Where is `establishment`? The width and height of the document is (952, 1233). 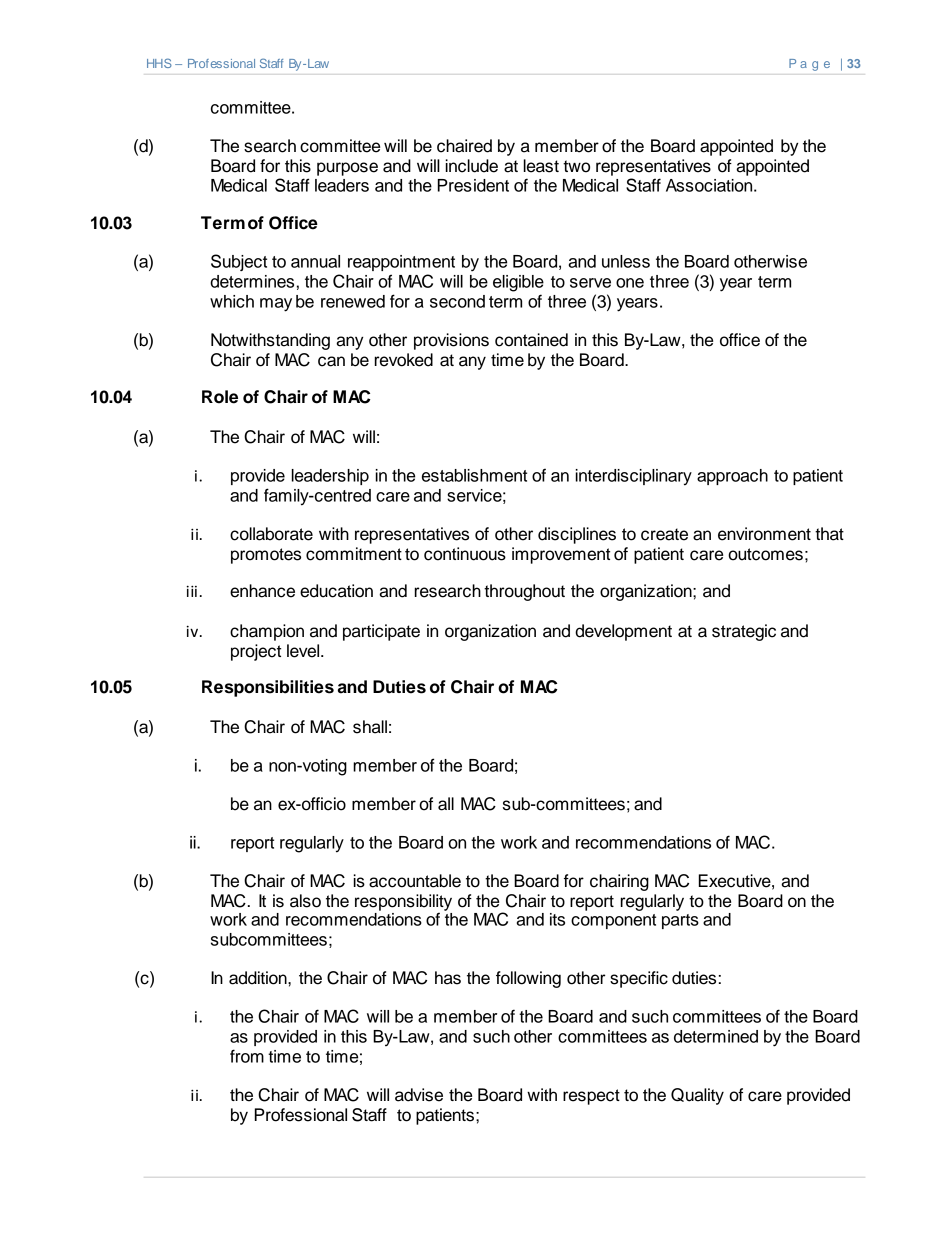 establishment is located at coordinates (474, 475).
